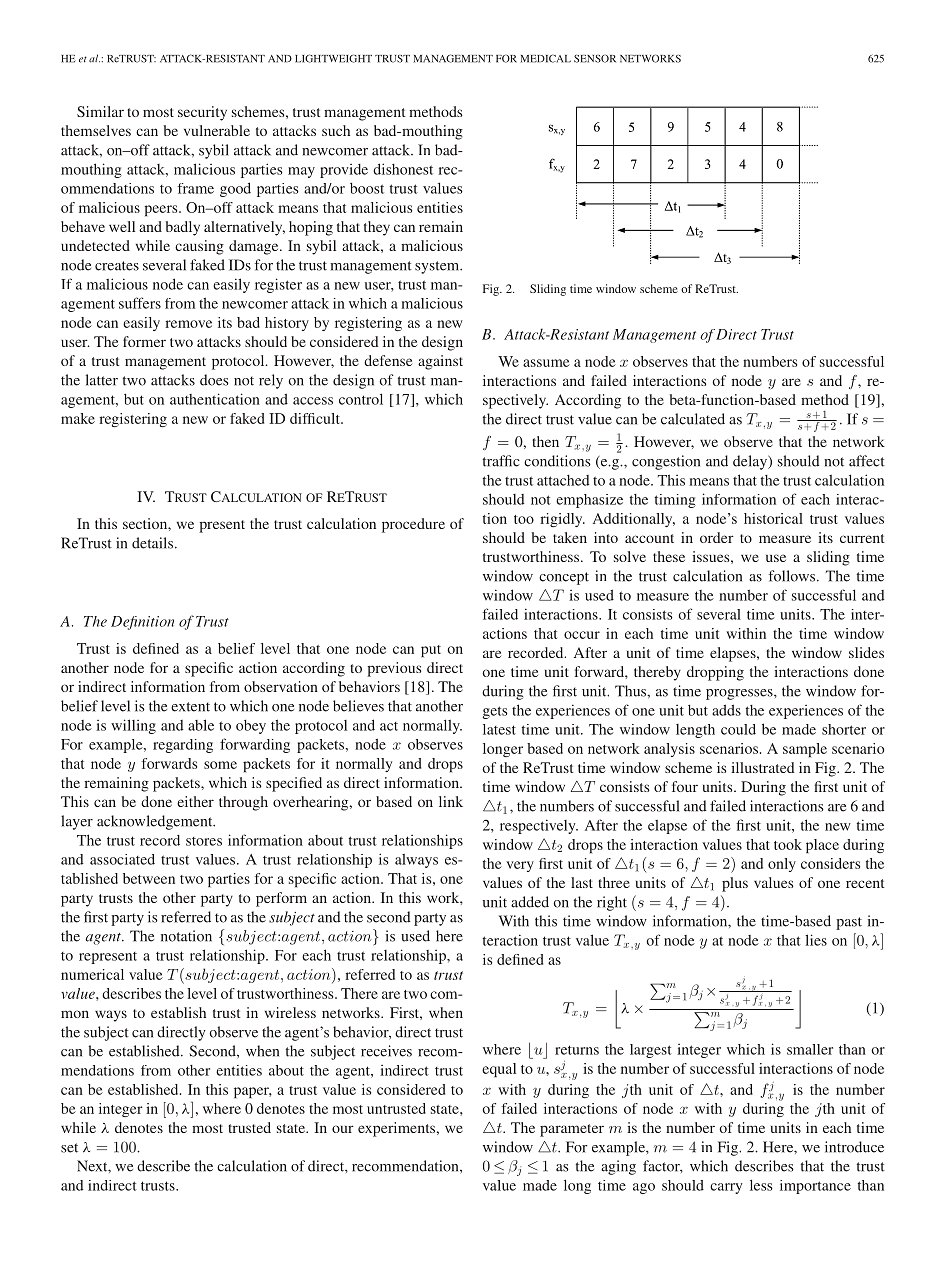 The width and height of the image is (952, 1270). What do you see at coordinates (431, 651) in the image?
I see `put` at bounding box center [431, 651].
